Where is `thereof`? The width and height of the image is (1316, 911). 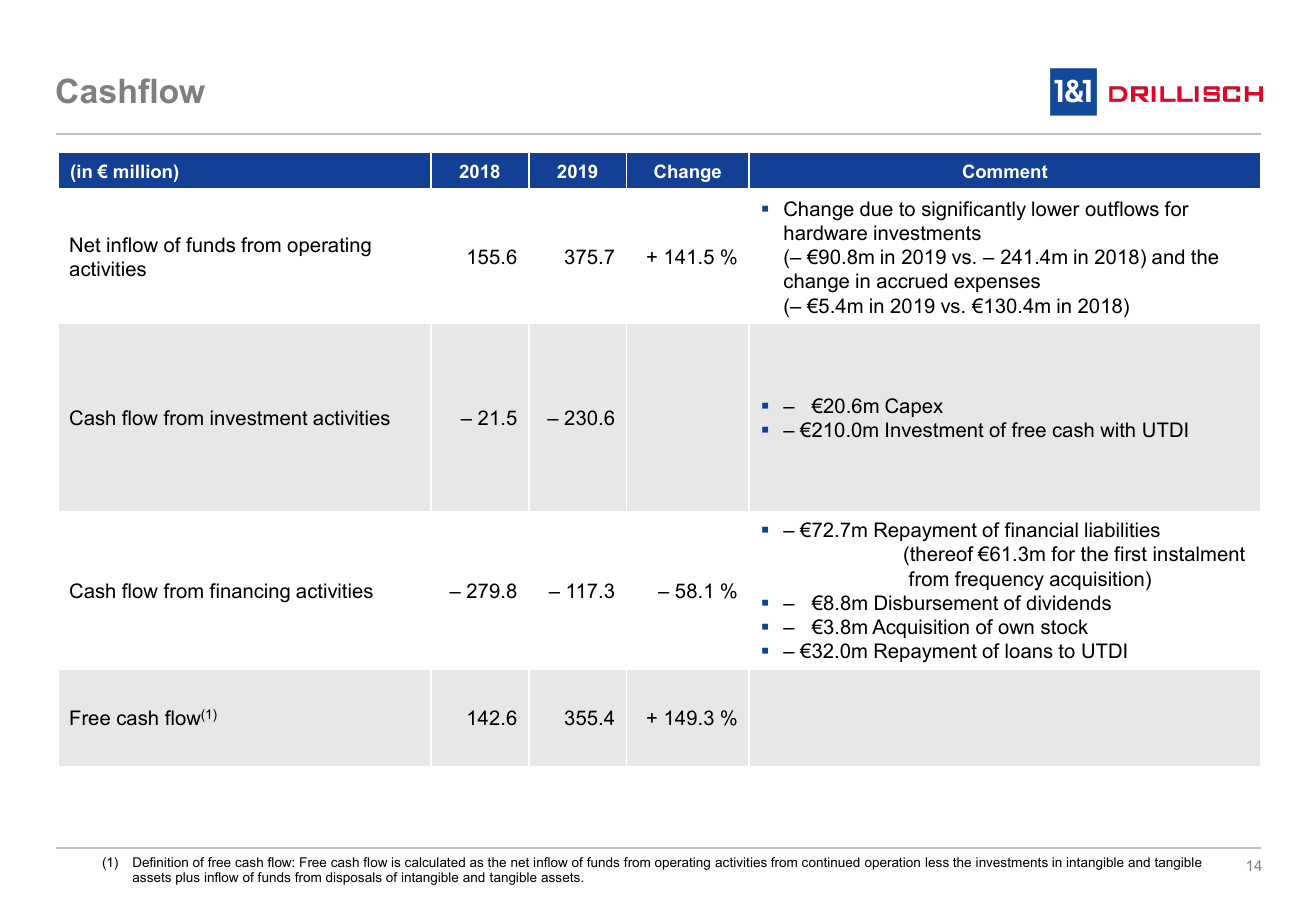 thereof is located at coordinates (941, 554).
